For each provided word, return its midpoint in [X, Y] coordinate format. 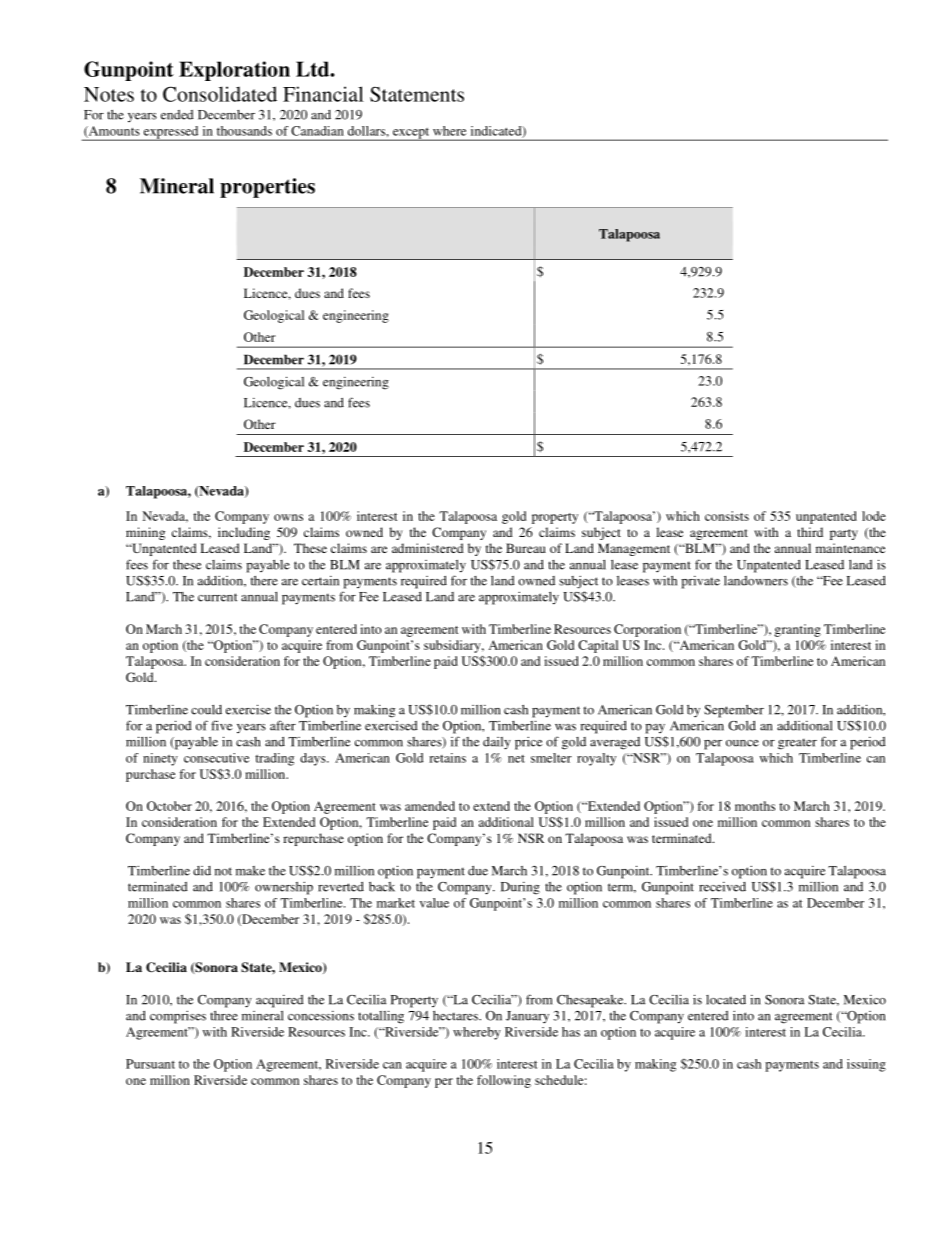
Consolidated [220, 94]
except [411, 134]
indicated [497, 132]
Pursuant [150, 1064]
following [504, 1081]
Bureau [526, 548]
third [810, 532]
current [218, 597]
